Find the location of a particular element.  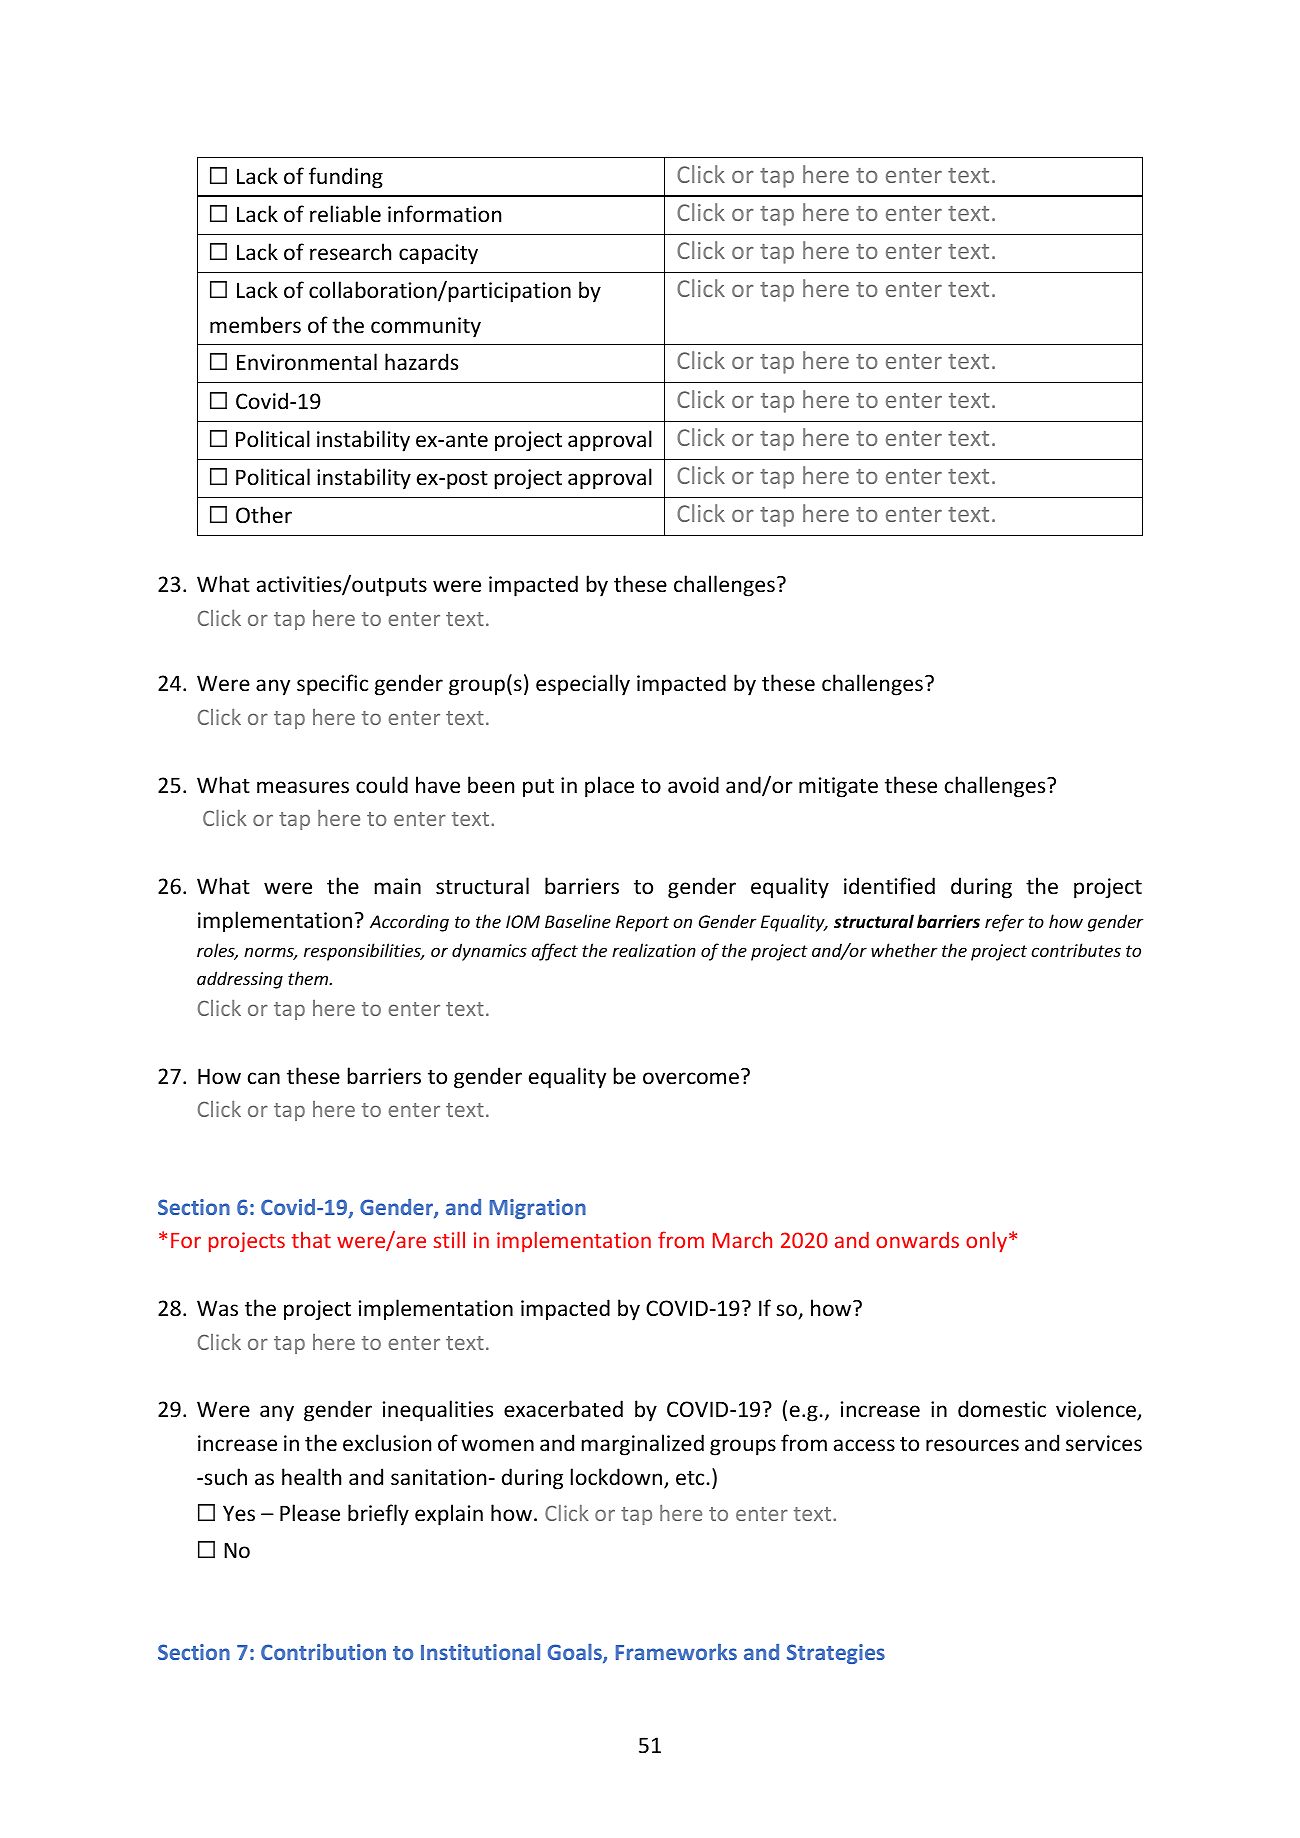

only is located at coordinates (988, 1241).
